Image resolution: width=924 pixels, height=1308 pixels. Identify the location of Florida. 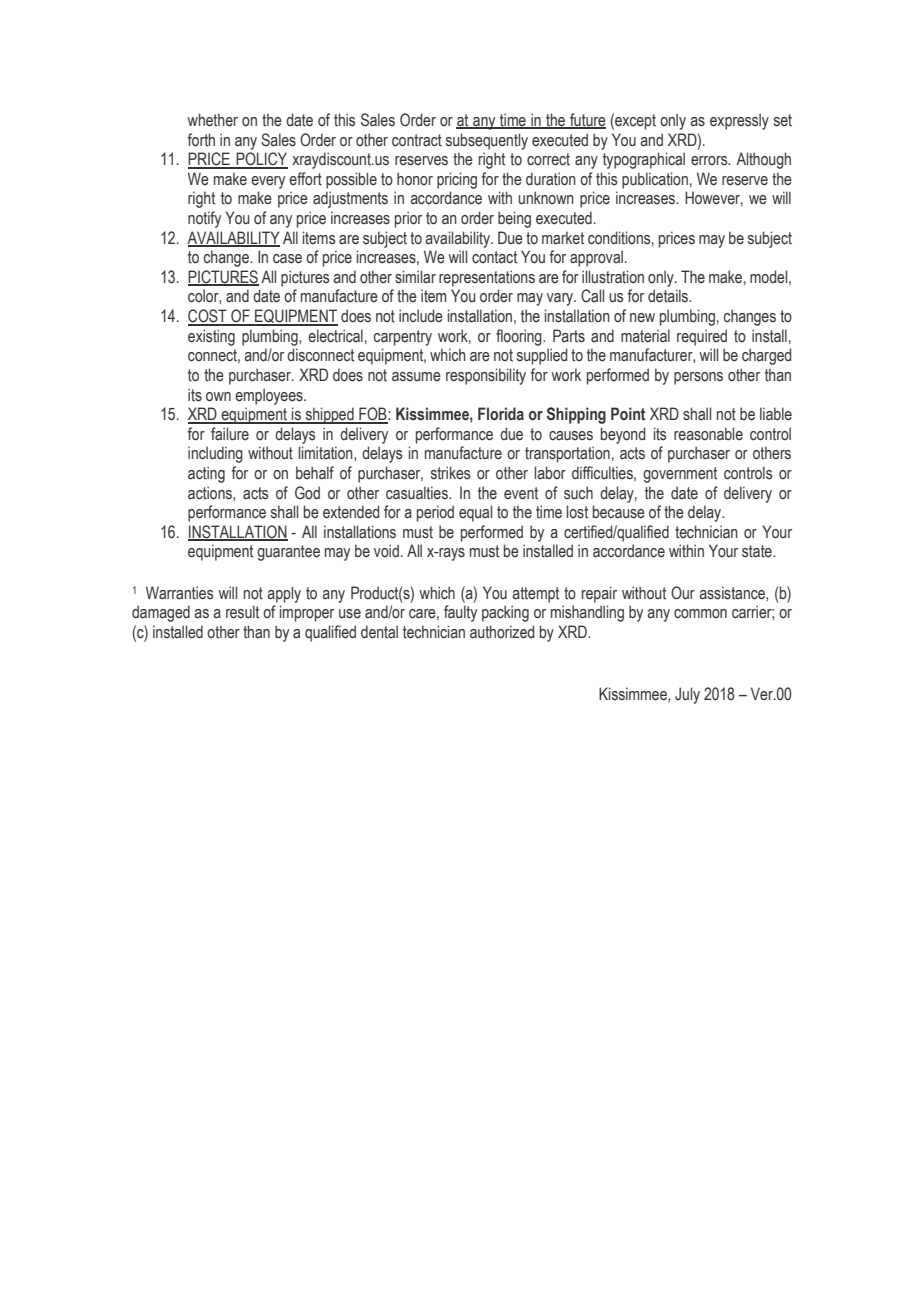
(501, 414).
